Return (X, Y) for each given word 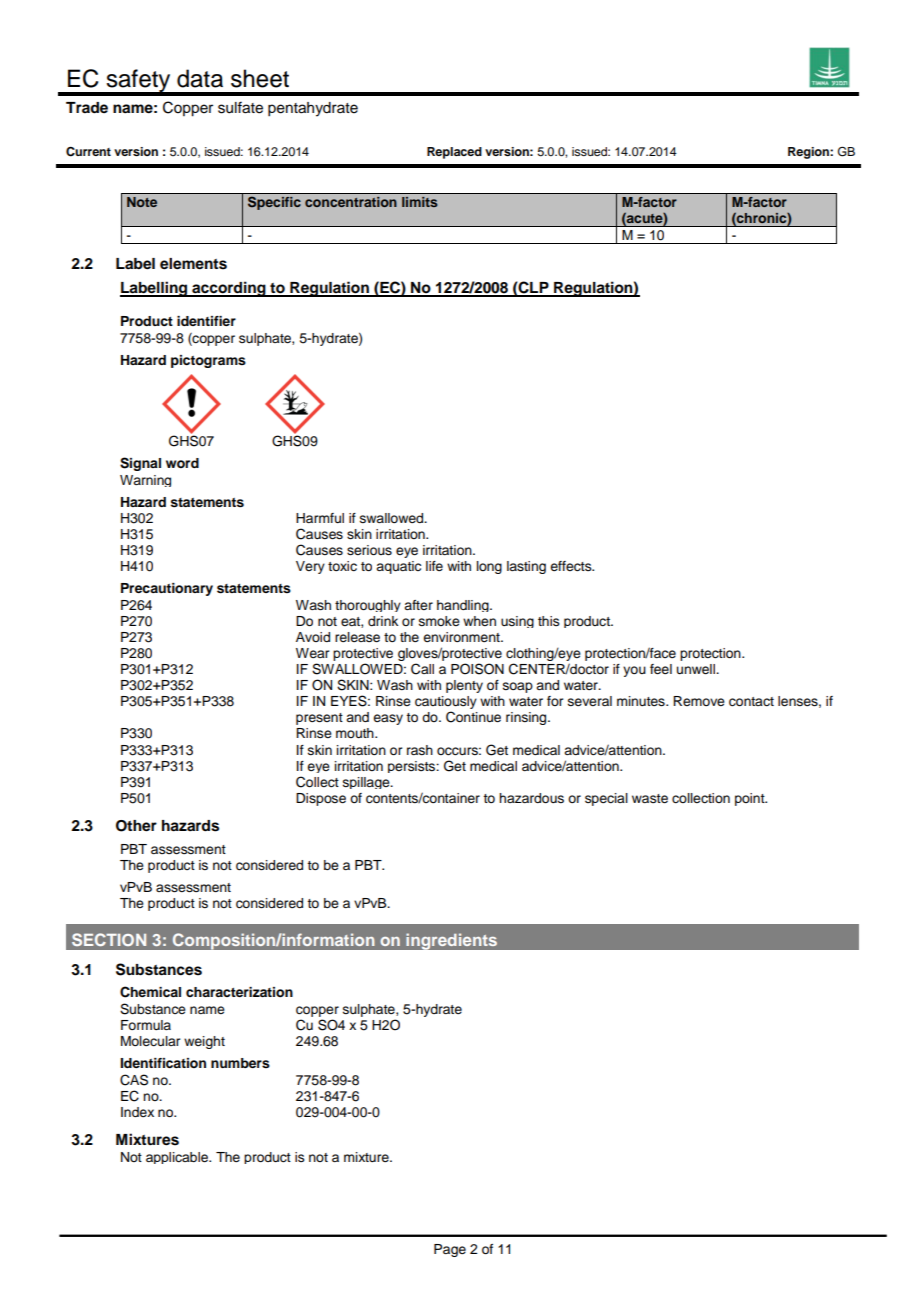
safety (138, 82)
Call (422, 669)
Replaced (454, 153)
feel (661, 669)
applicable (178, 1158)
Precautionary (167, 589)
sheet (260, 78)
